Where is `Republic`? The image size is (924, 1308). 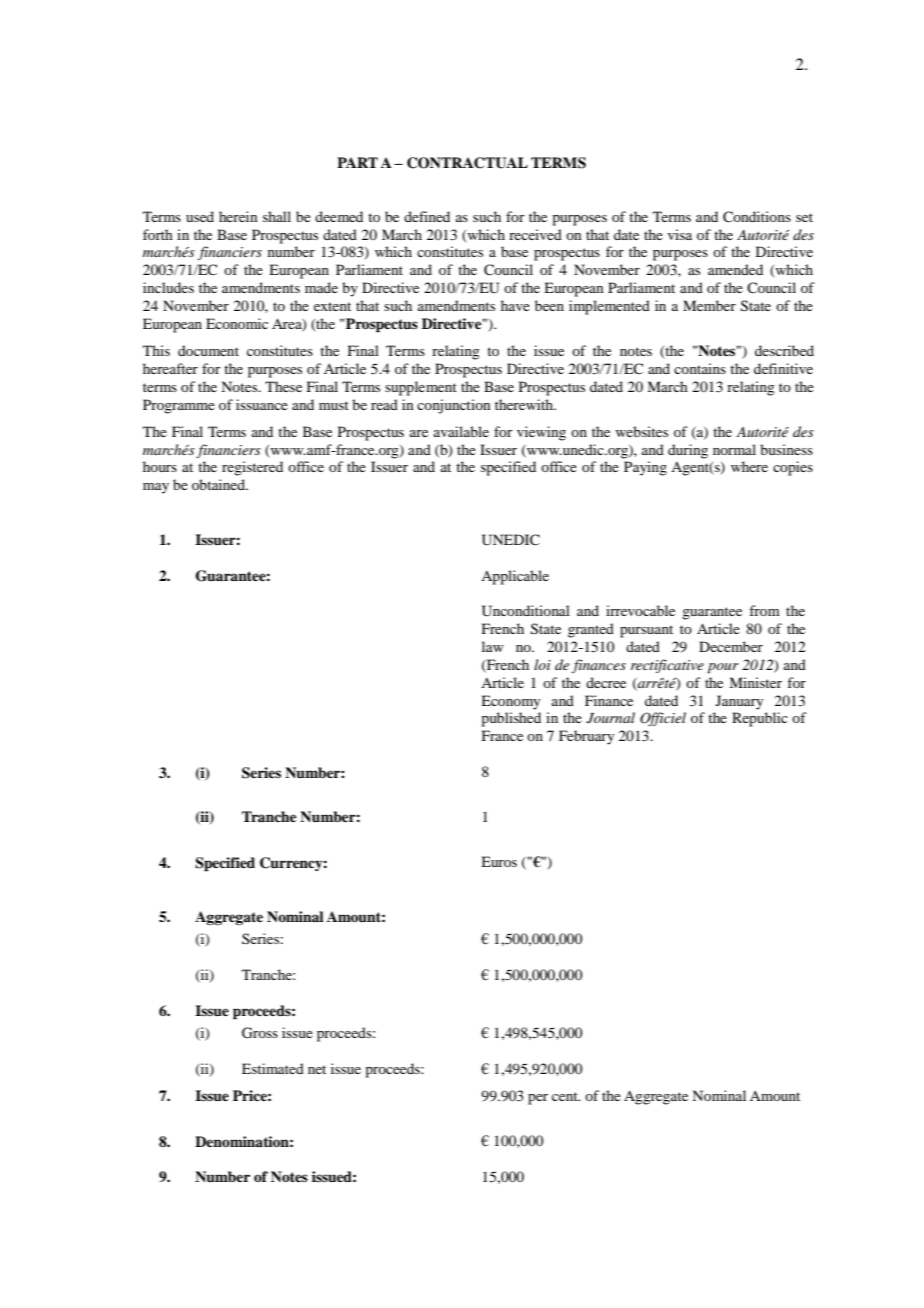 Republic is located at coordinates (760, 719).
